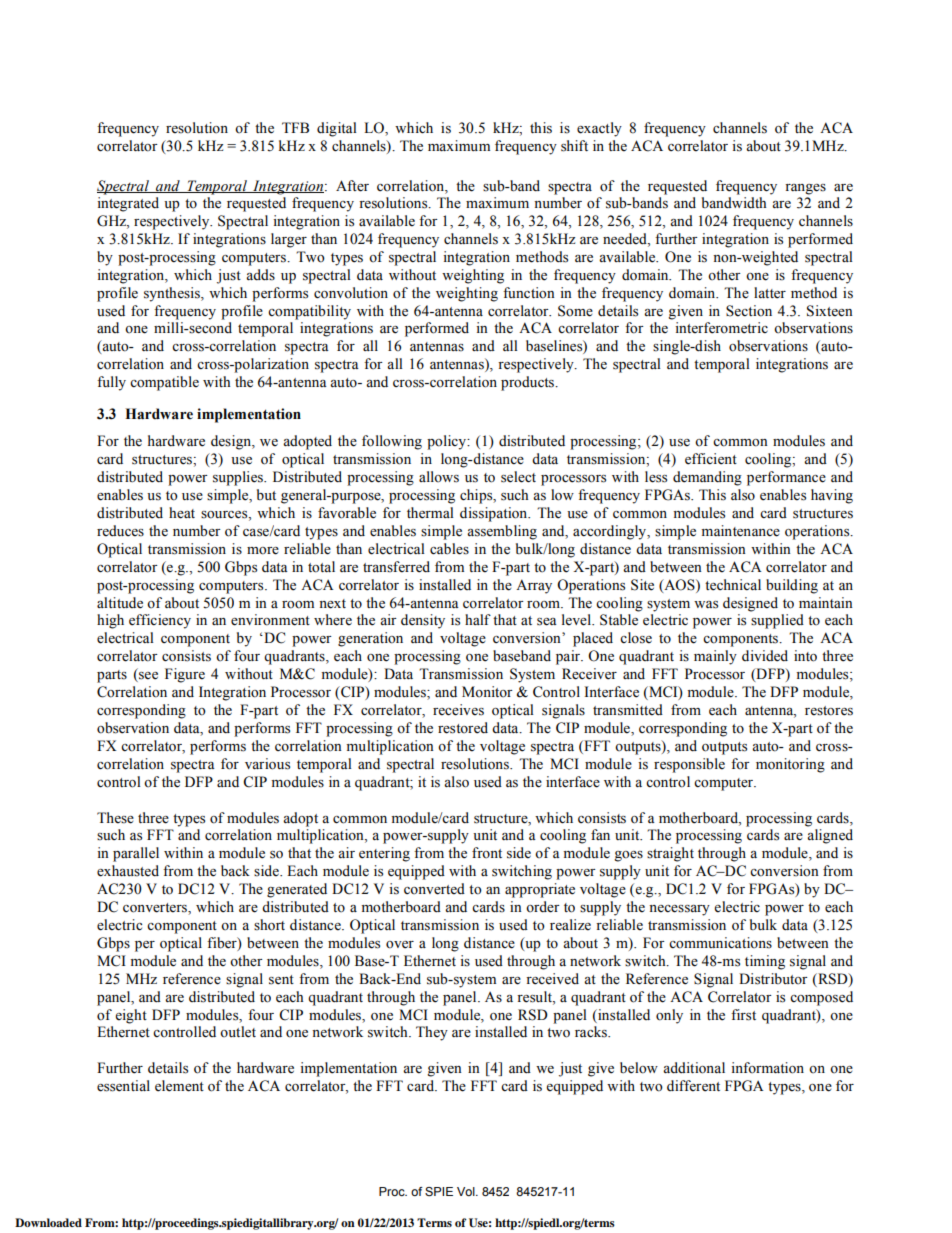  I want to click on thermal, so click(430, 513).
